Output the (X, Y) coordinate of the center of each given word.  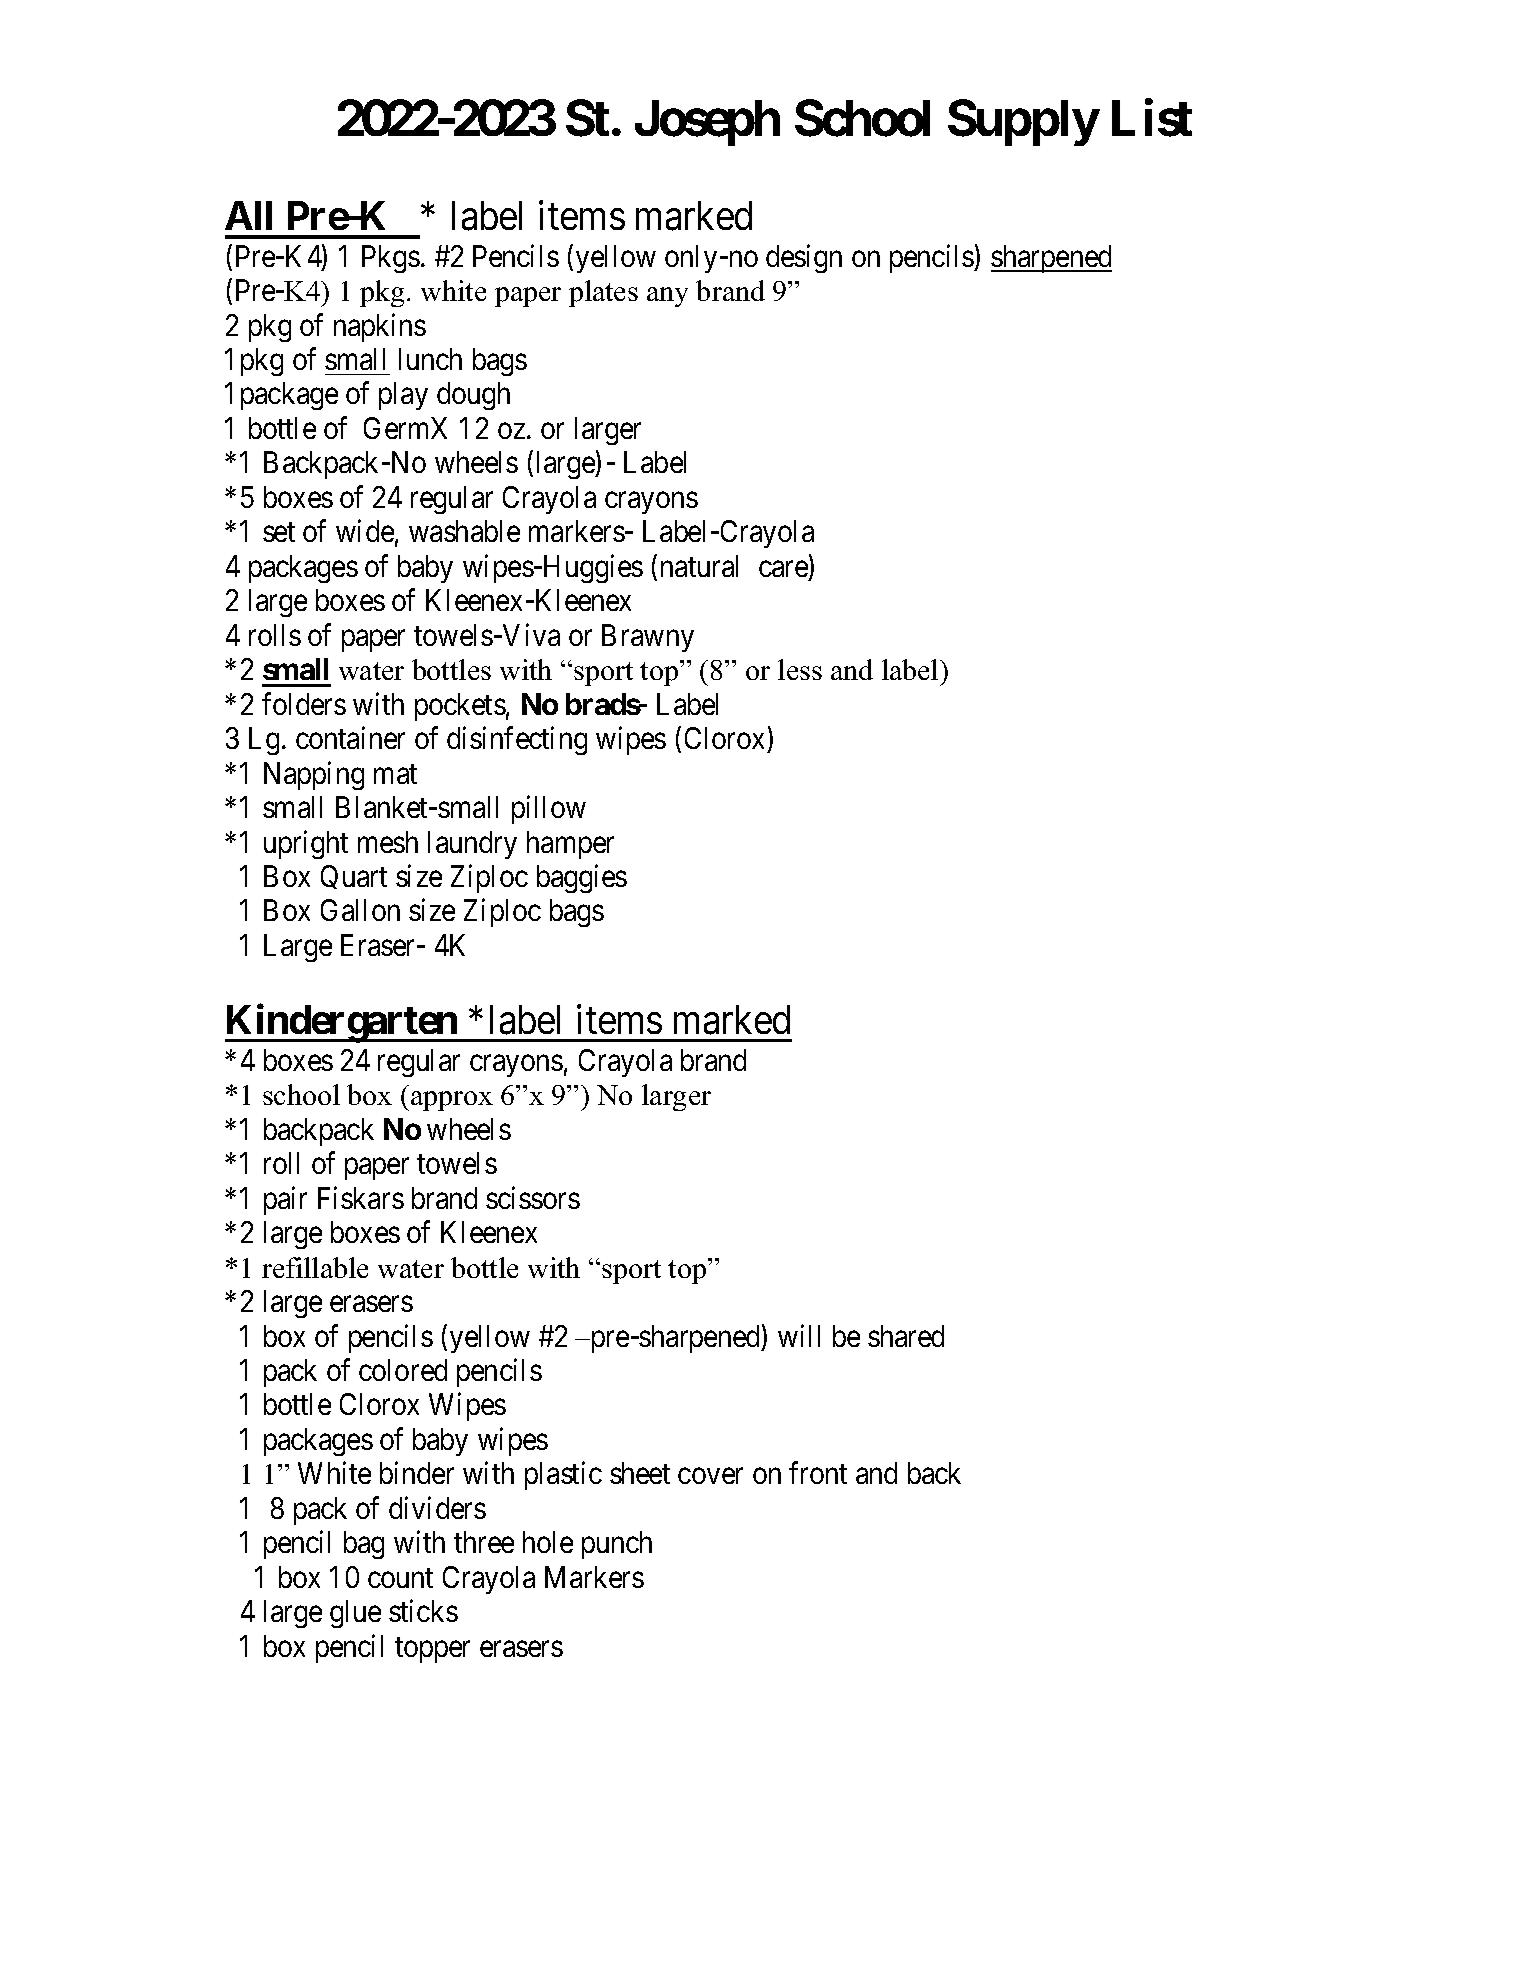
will (799, 1335)
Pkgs (391, 259)
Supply (1023, 123)
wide (365, 531)
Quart (354, 877)
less (800, 669)
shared (906, 1336)
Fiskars (361, 1197)
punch (617, 1545)
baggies (582, 879)
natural (699, 566)
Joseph (707, 123)
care (784, 570)
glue (355, 1614)
